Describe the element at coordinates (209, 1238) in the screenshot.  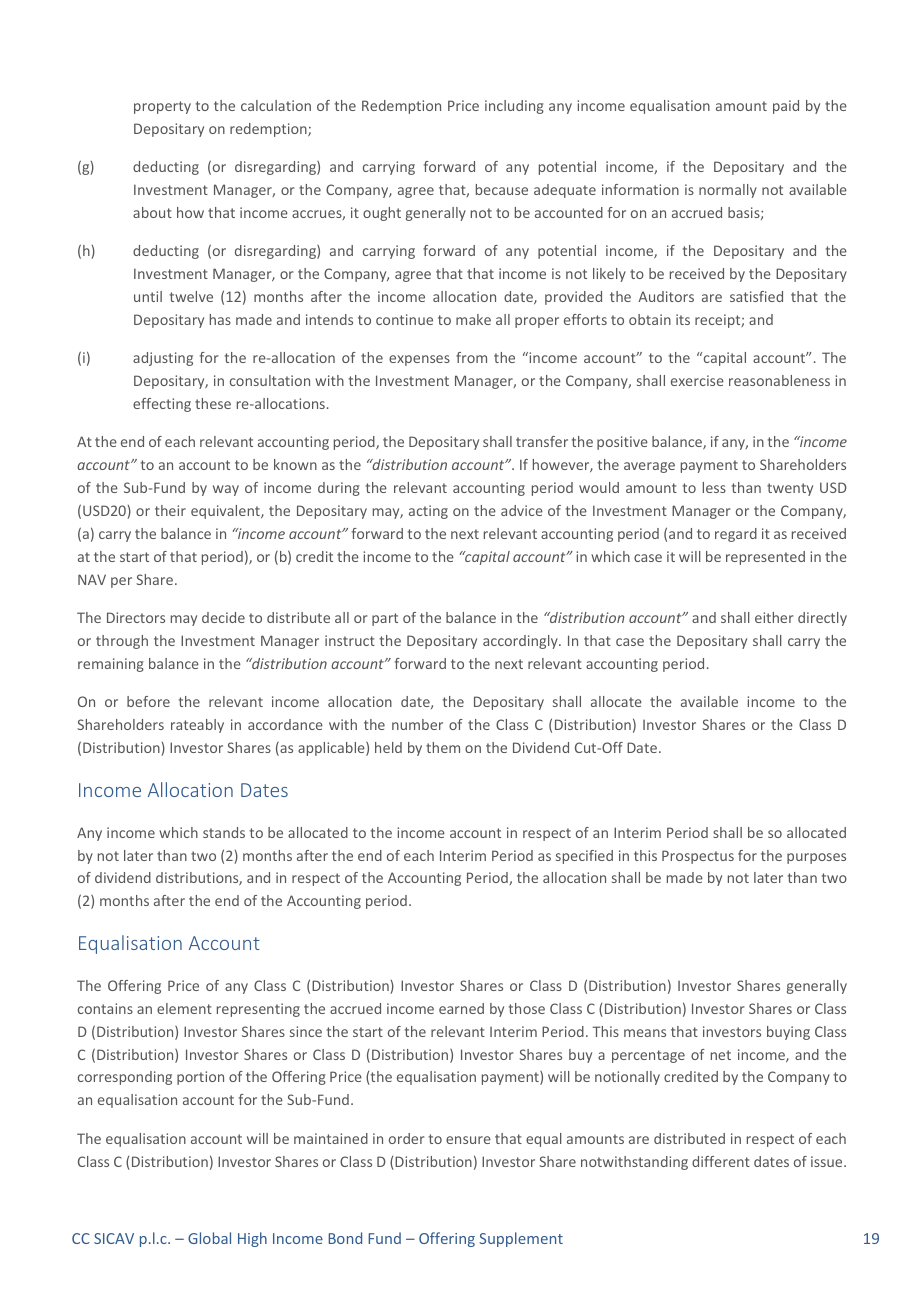
I see `Global` at that location.
